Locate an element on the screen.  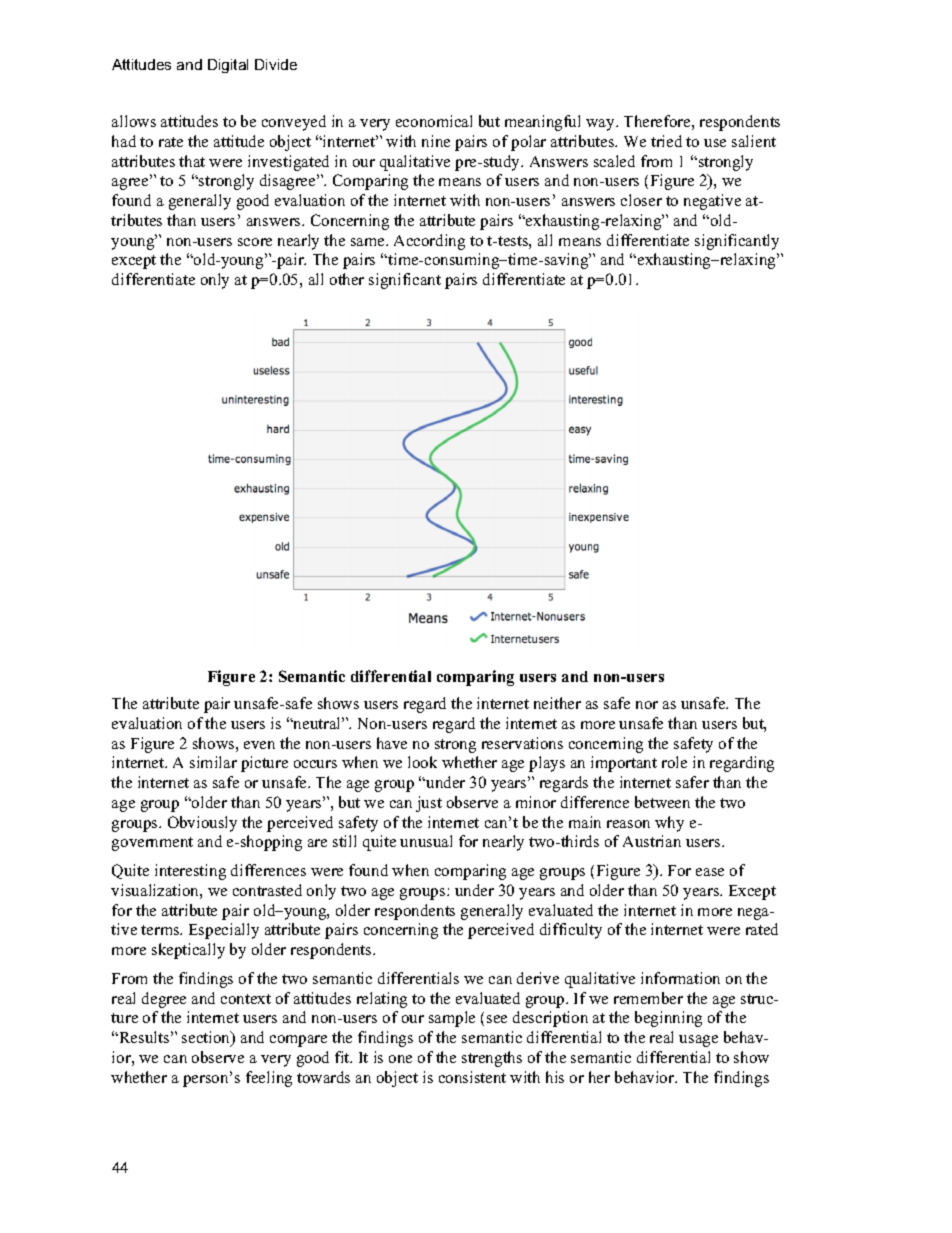
neither is located at coordinates (557, 703).
